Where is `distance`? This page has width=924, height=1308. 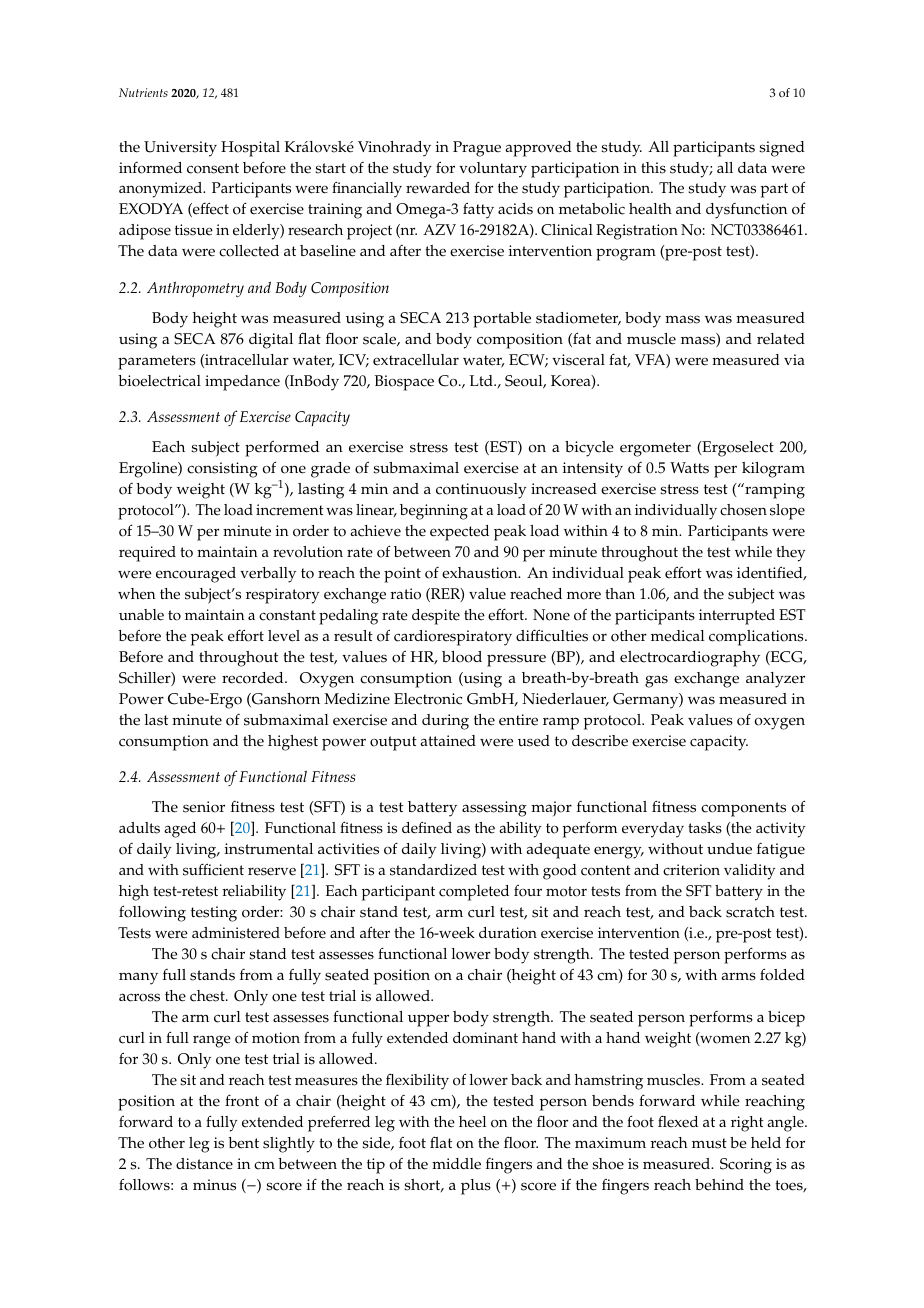 distance is located at coordinates (204, 1164).
